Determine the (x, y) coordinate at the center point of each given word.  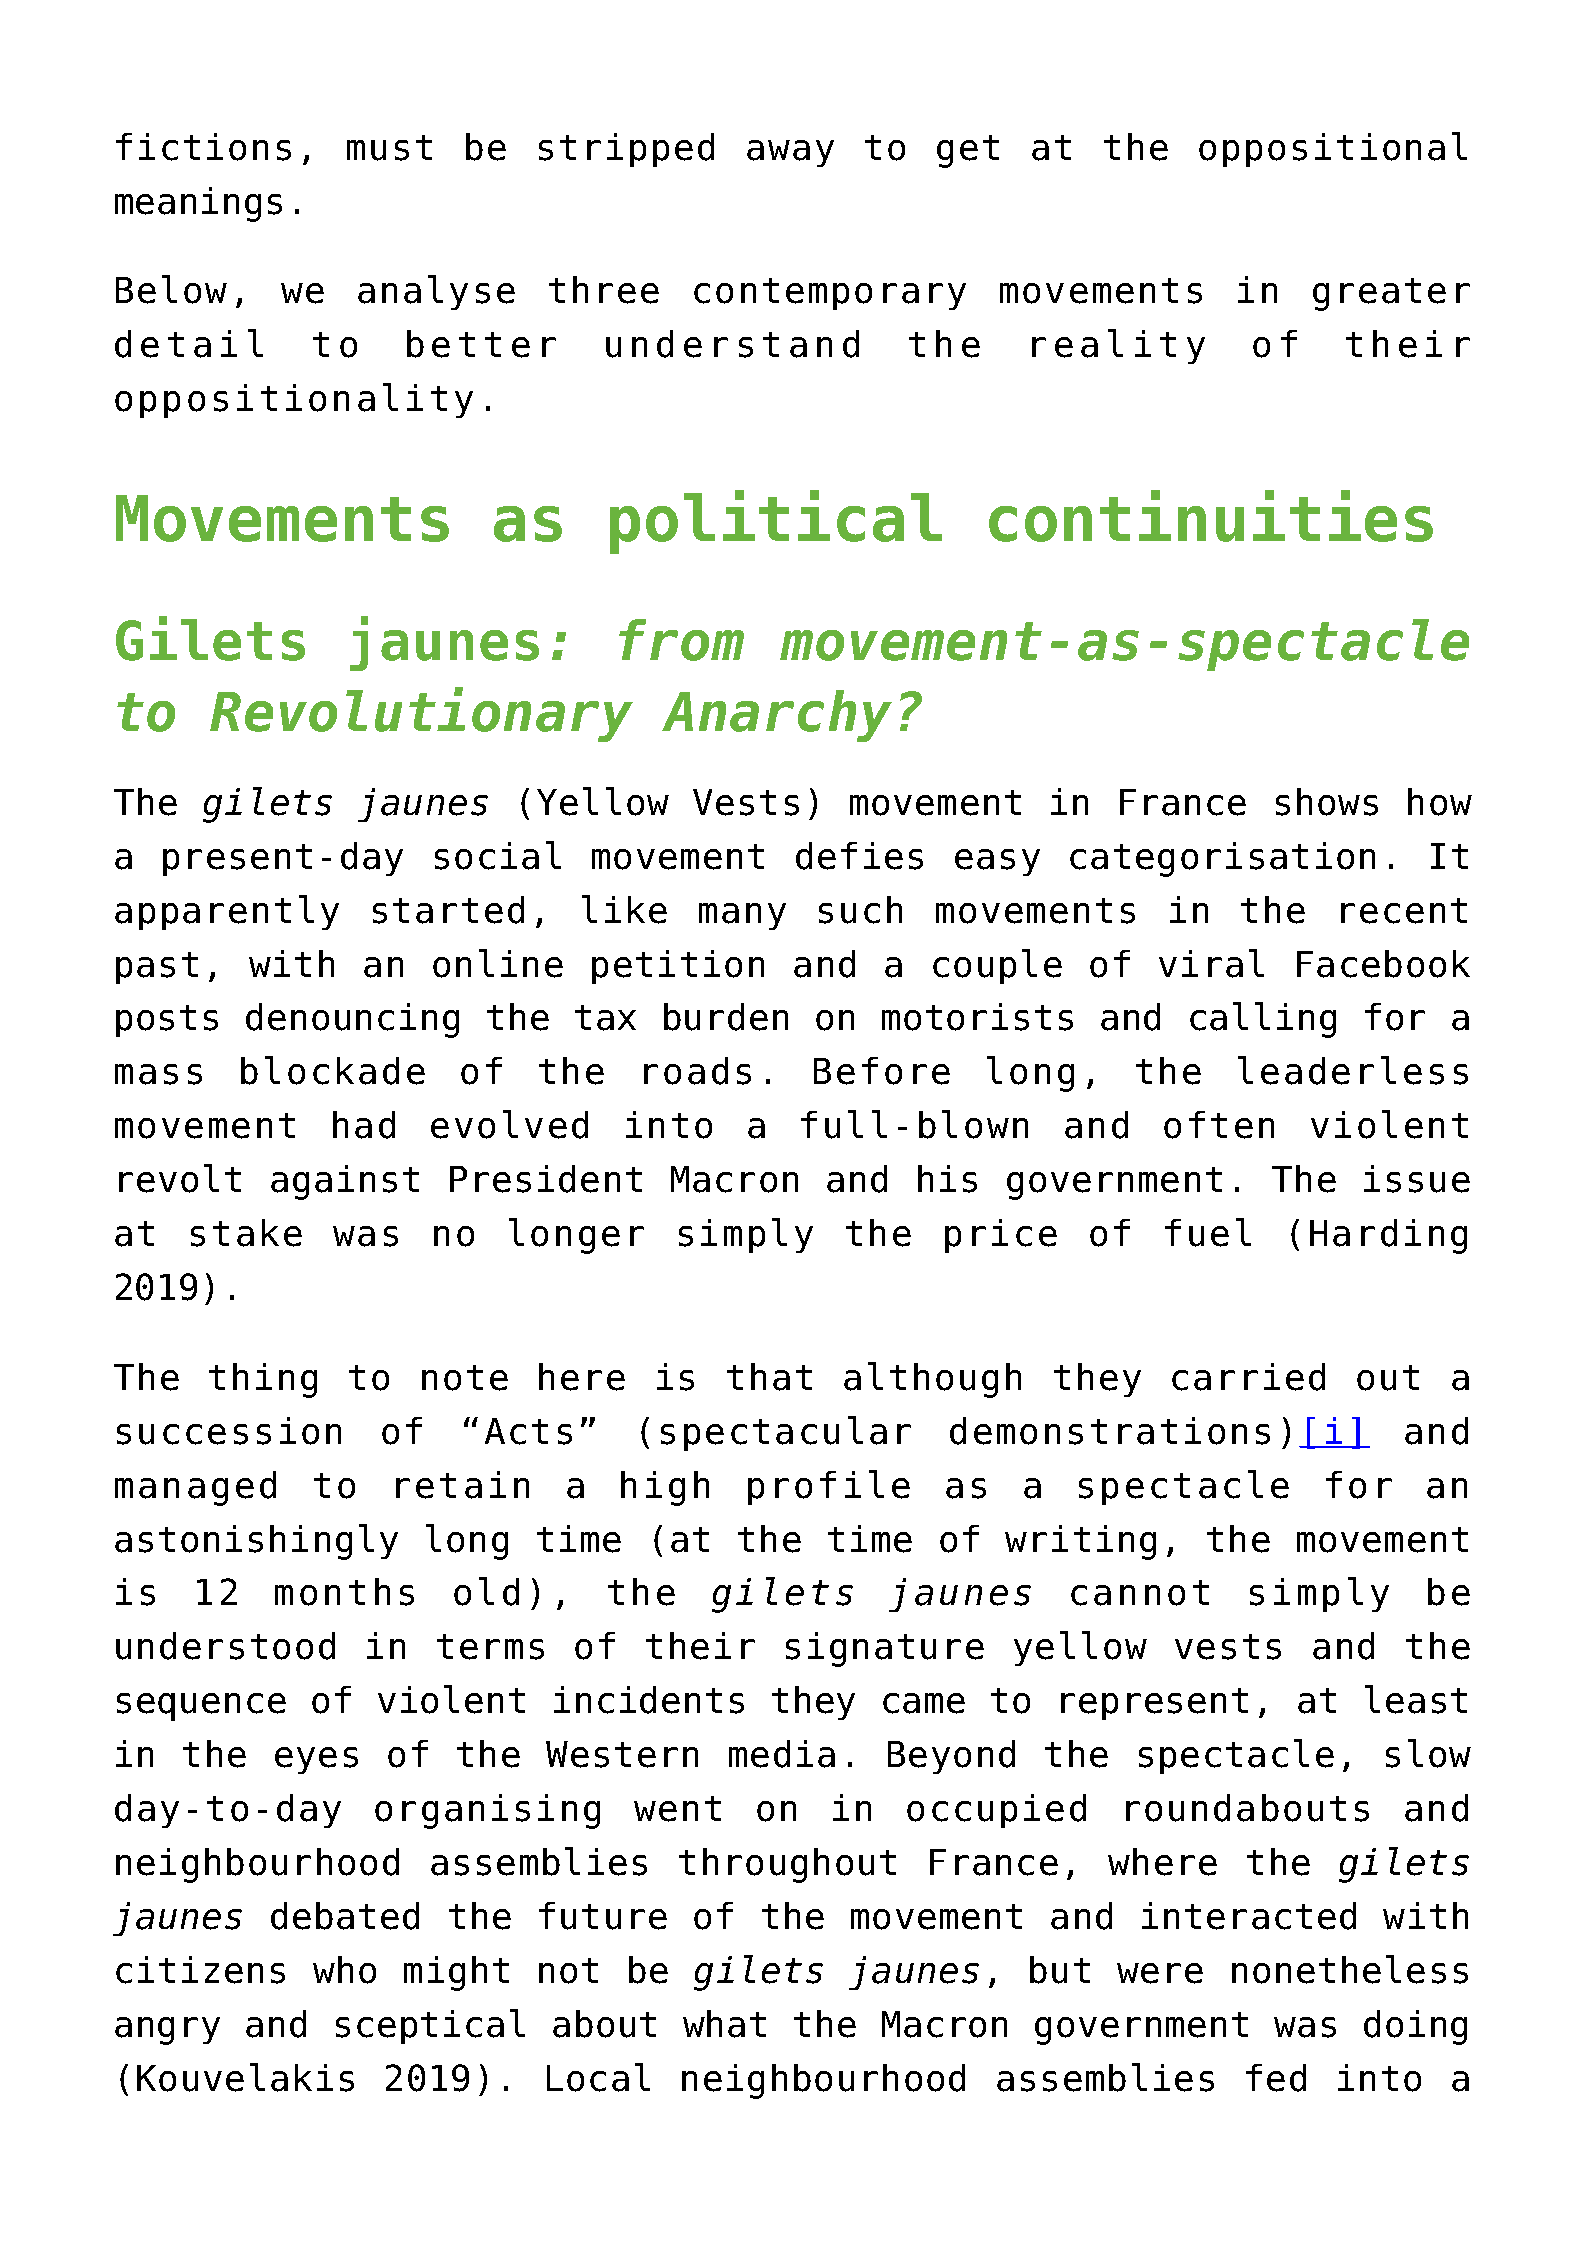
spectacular (786, 1433)
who (344, 1970)
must (389, 148)
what (724, 2024)
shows (1327, 802)
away (790, 153)
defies (859, 856)
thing (263, 1380)
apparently (227, 912)
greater (1391, 294)
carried (1248, 1377)
